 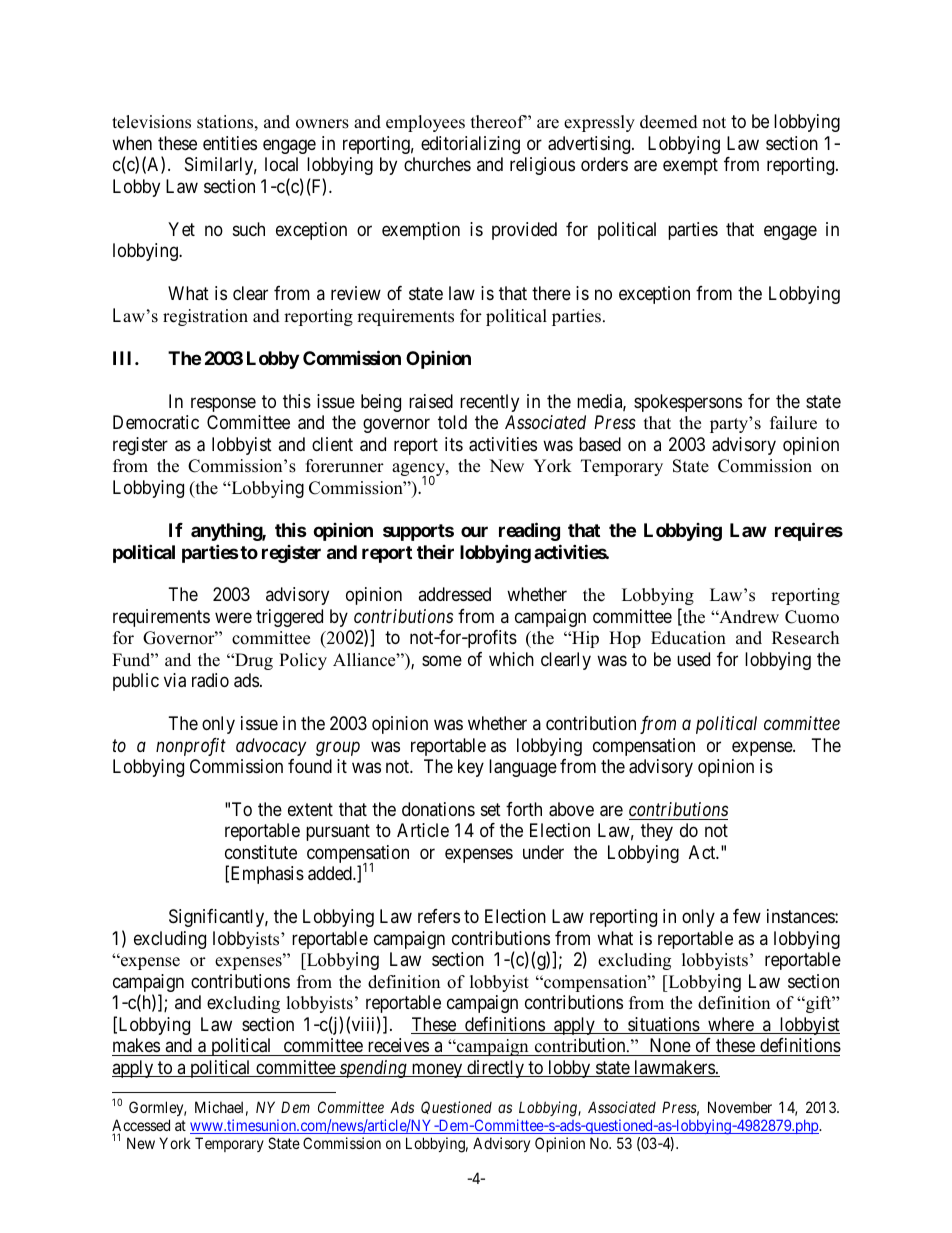 What do you see at coordinates (688, 638) in the screenshot?
I see `Education` at bounding box center [688, 638].
